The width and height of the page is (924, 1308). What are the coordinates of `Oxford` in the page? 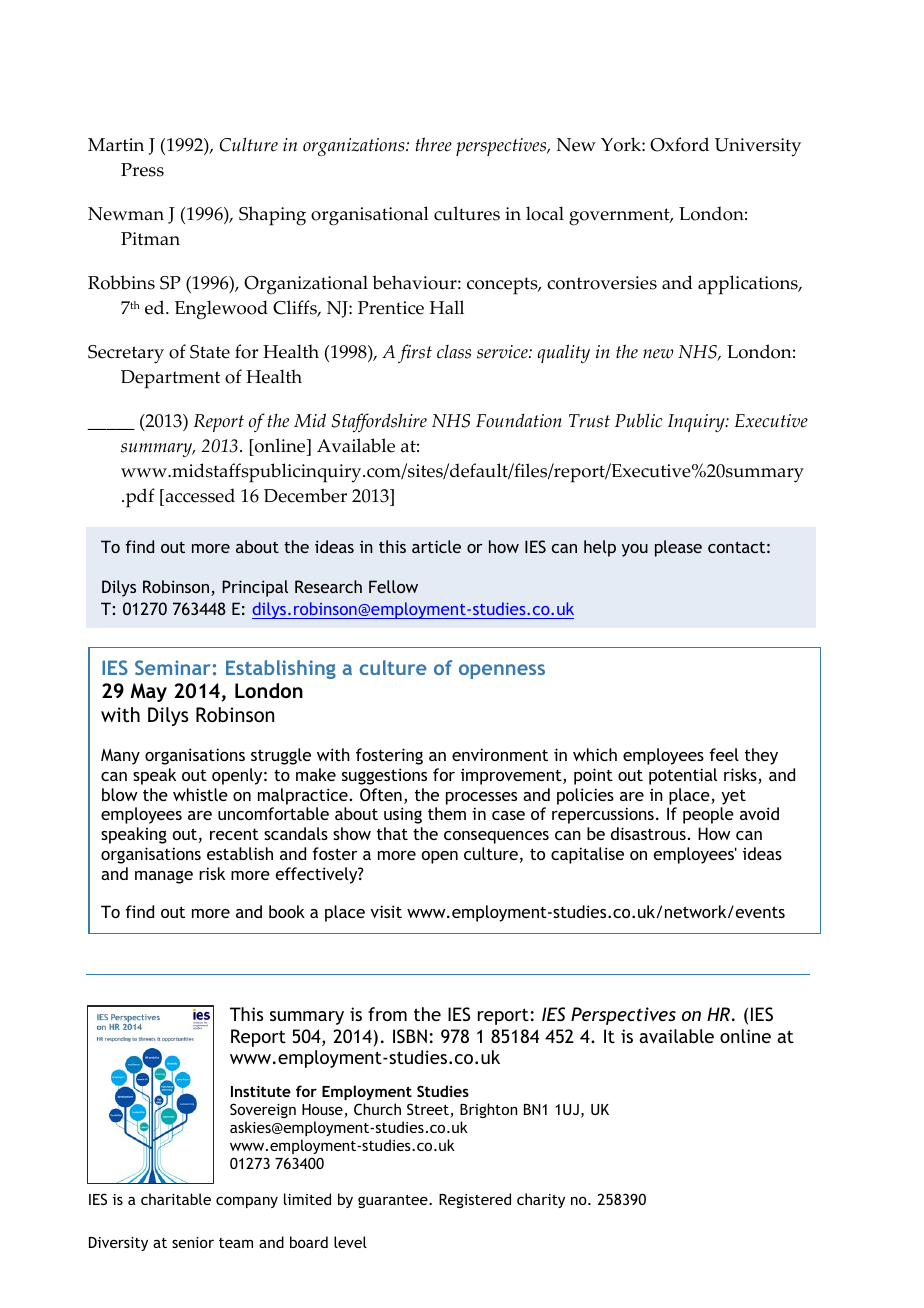 It's located at (679, 144).
